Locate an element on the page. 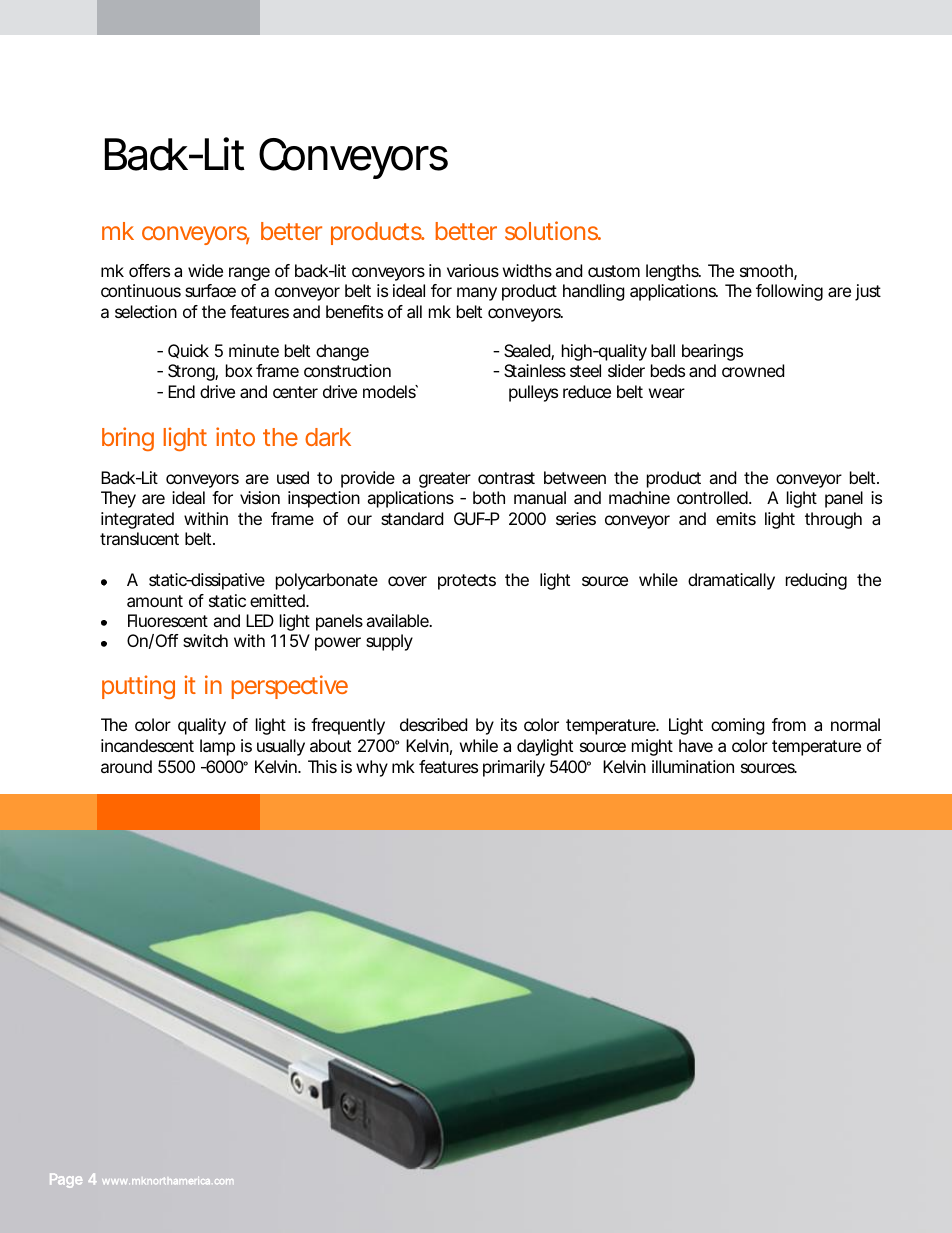 This image has width=952, height=1233. wide is located at coordinates (205, 270).
